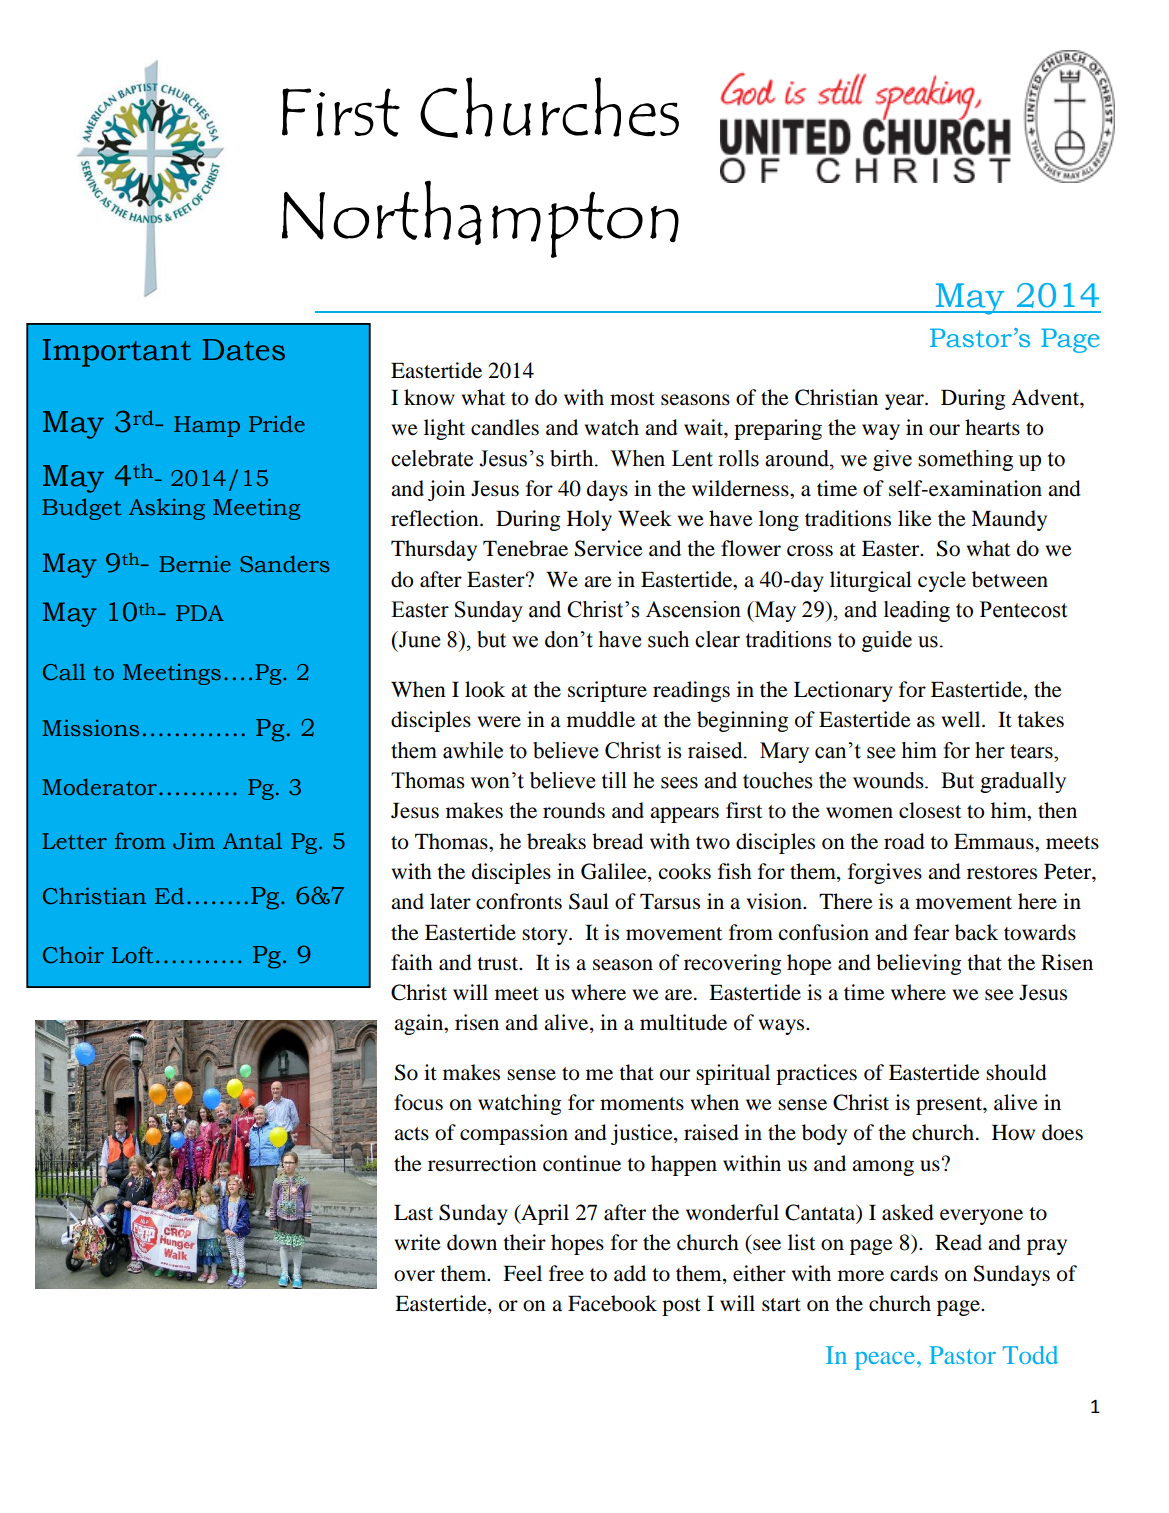  I want to click on focus, so click(418, 1102).
